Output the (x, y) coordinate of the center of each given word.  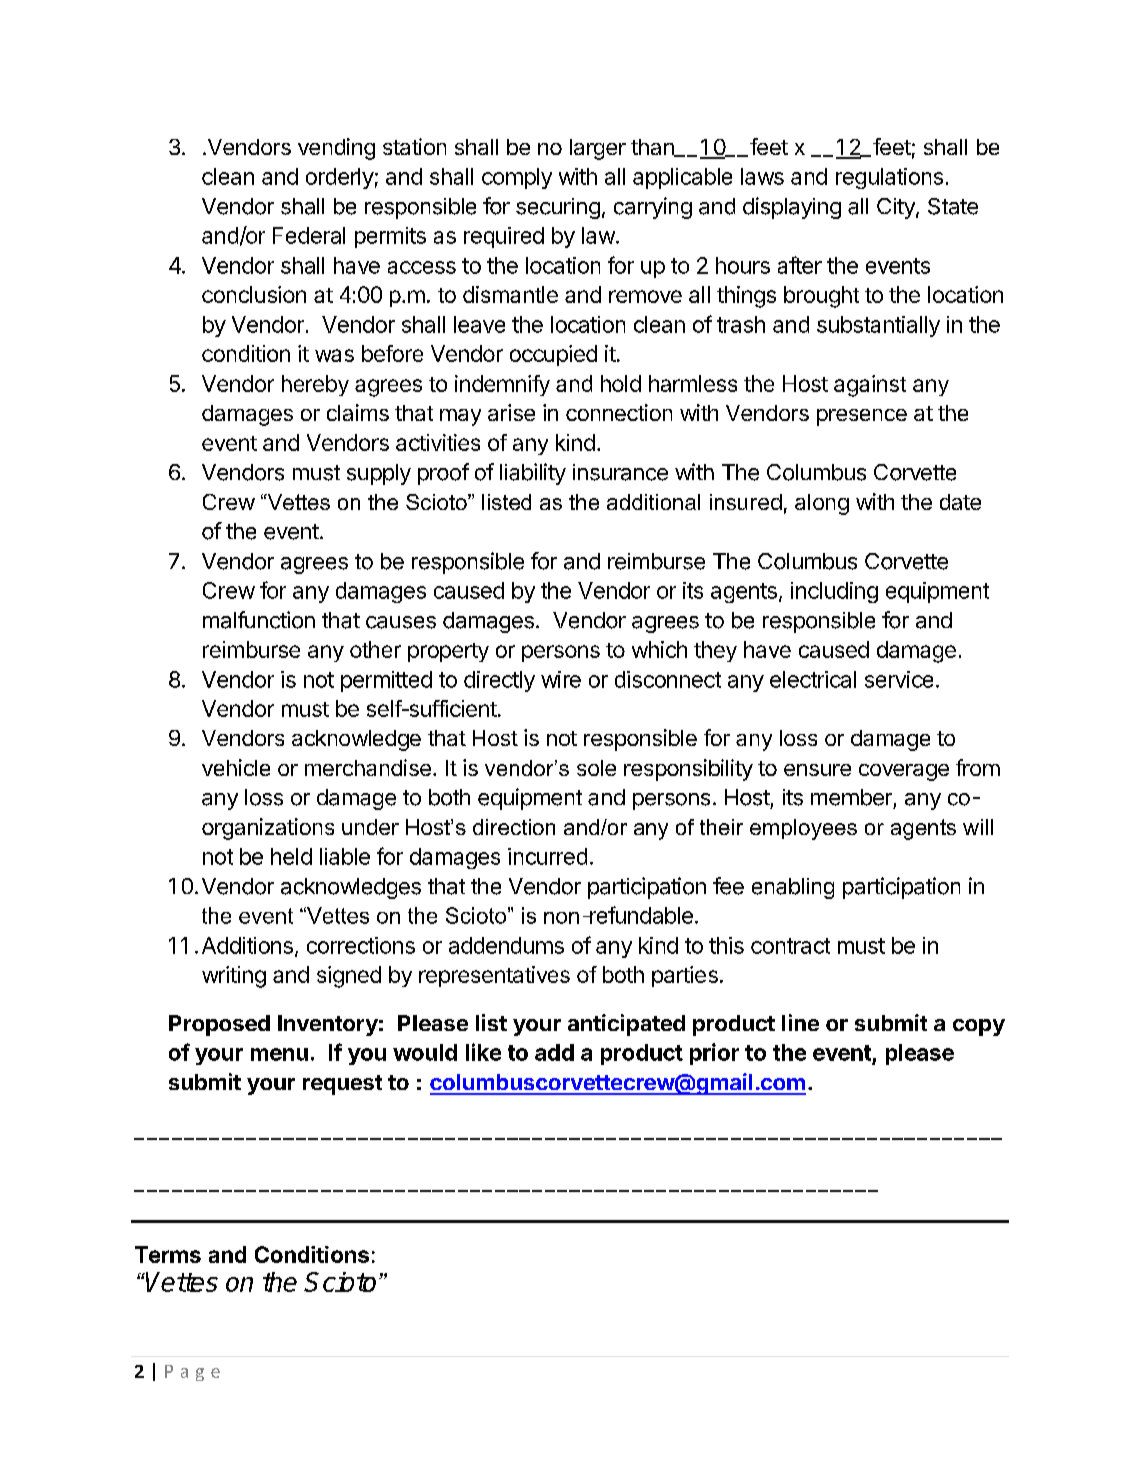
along (822, 504)
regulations (889, 178)
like (483, 1052)
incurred (547, 856)
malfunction (259, 620)
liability (533, 474)
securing (558, 208)
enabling (793, 888)
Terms (168, 1254)
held (291, 856)
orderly (340, 178)
